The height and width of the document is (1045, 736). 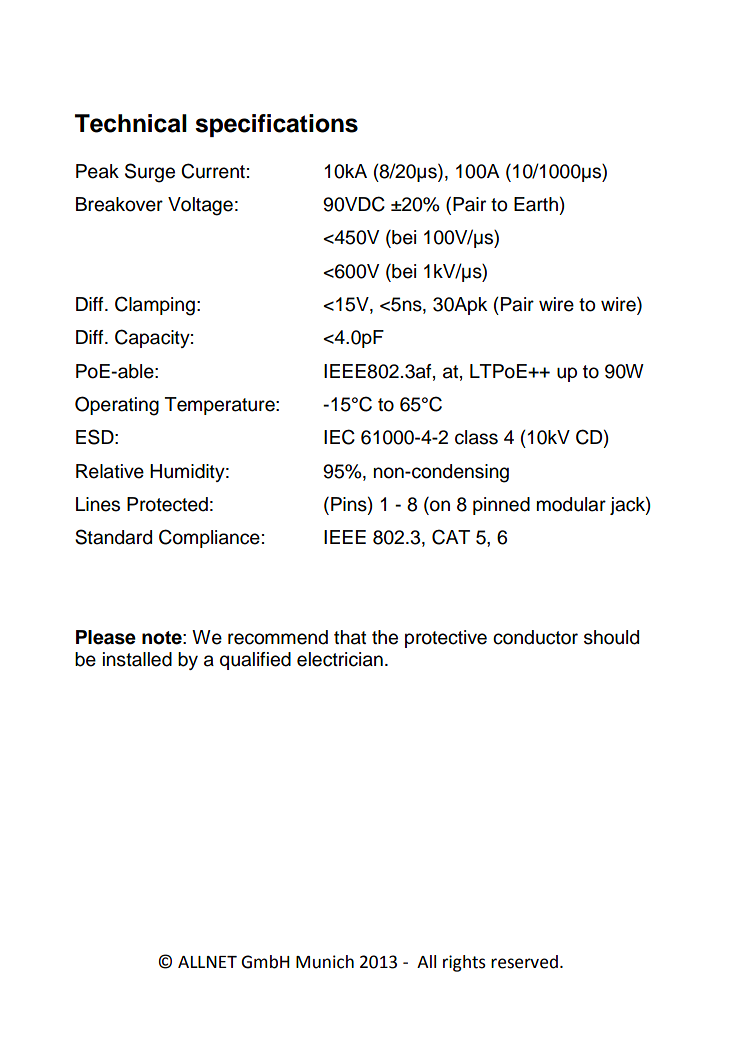 I want to click on modular, so click(x=571, y=504).
